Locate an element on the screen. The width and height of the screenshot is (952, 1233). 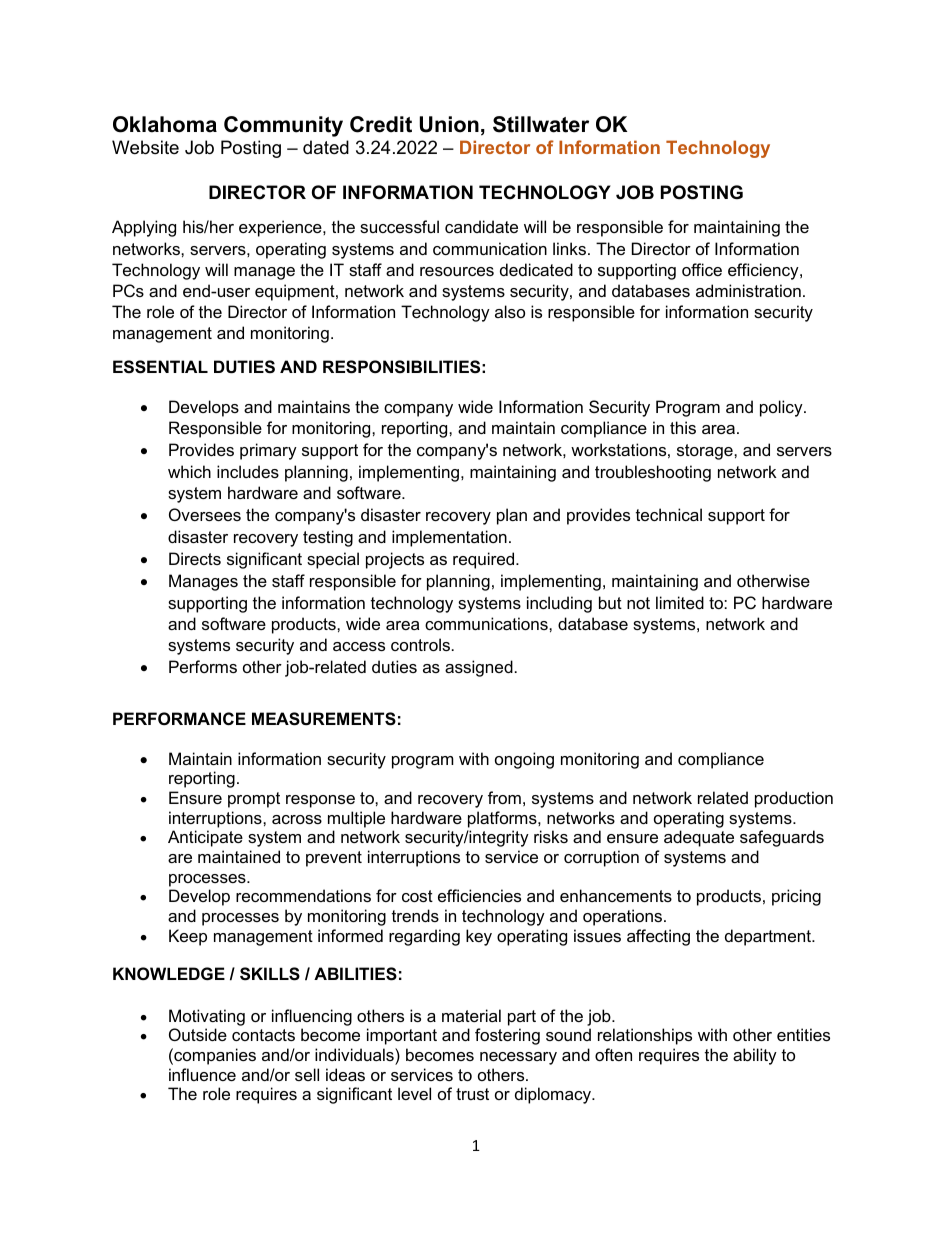
influence is located at coordinates (202, 1074).
